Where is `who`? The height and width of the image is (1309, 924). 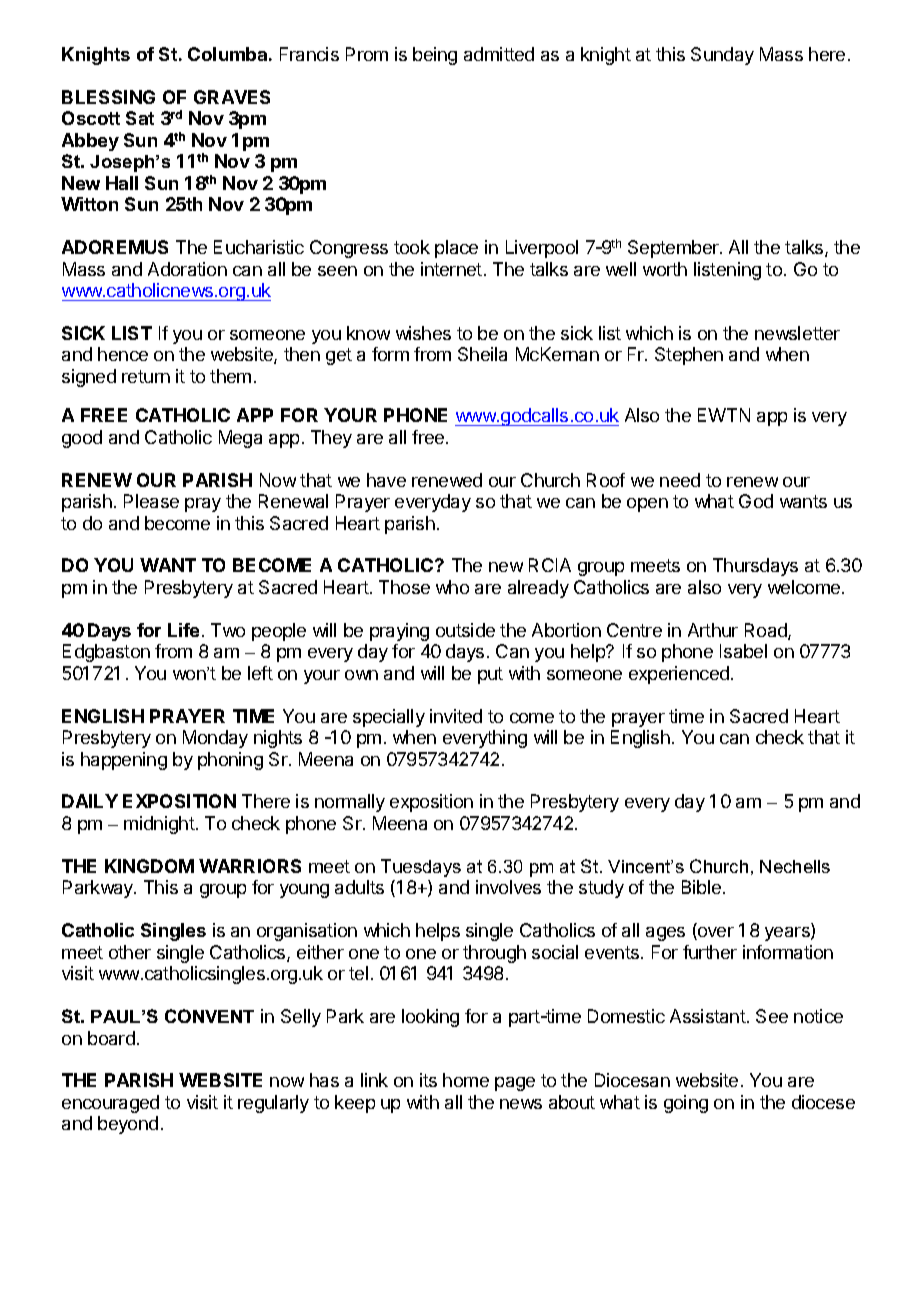 who is located at coordinates (452, 587).
